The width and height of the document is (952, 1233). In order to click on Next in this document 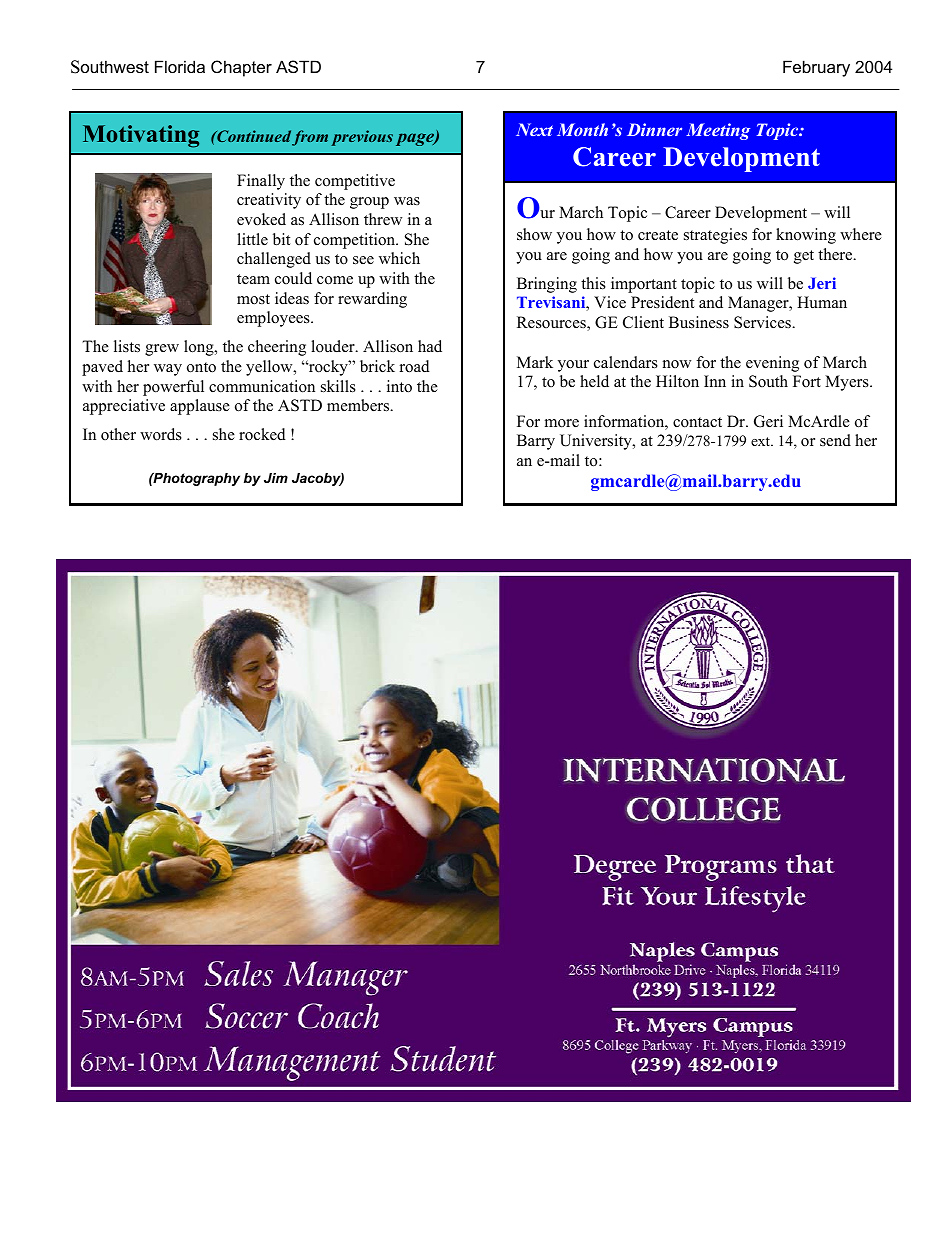, I will do `click(534, 129)`.
